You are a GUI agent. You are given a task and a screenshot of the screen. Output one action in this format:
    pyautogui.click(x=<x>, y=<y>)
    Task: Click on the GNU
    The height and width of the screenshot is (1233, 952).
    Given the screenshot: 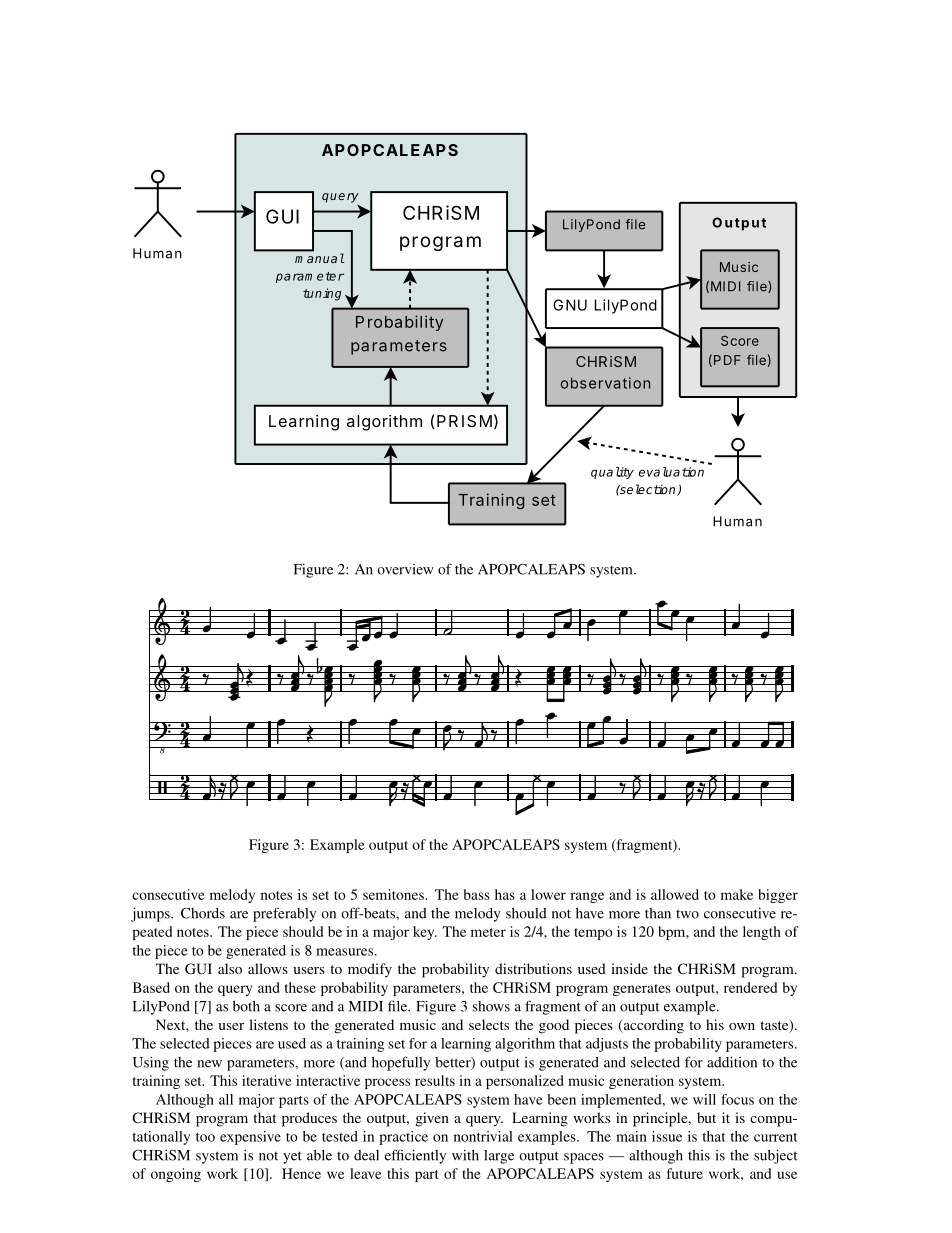 What is the action you would take?
    pyautogui.click(x=570, y=305)
